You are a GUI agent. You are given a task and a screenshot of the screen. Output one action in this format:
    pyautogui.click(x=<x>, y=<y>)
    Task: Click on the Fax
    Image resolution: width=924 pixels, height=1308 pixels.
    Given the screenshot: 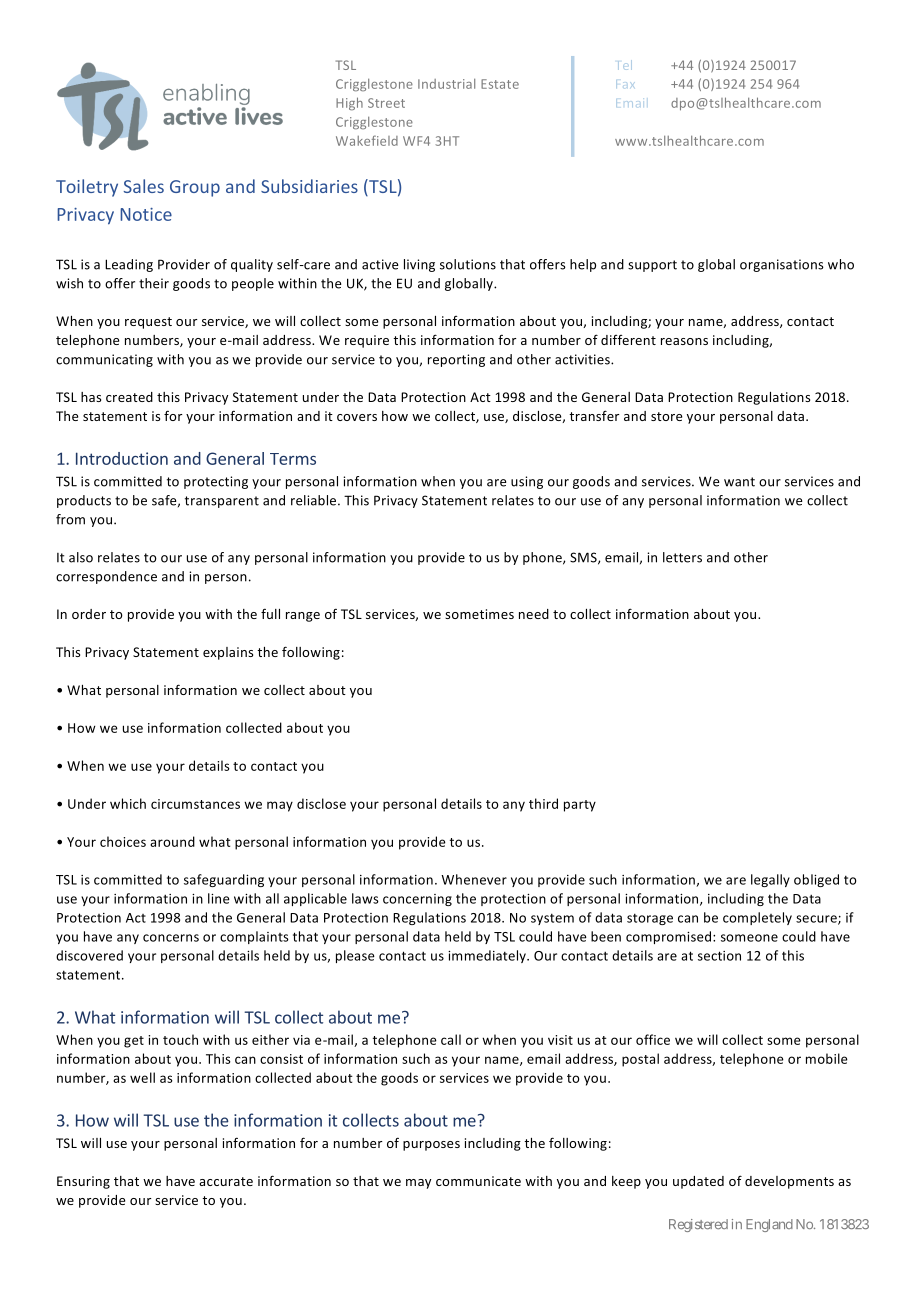 What is the action you would take?
    pyautogui.click(x=625, y=84)
